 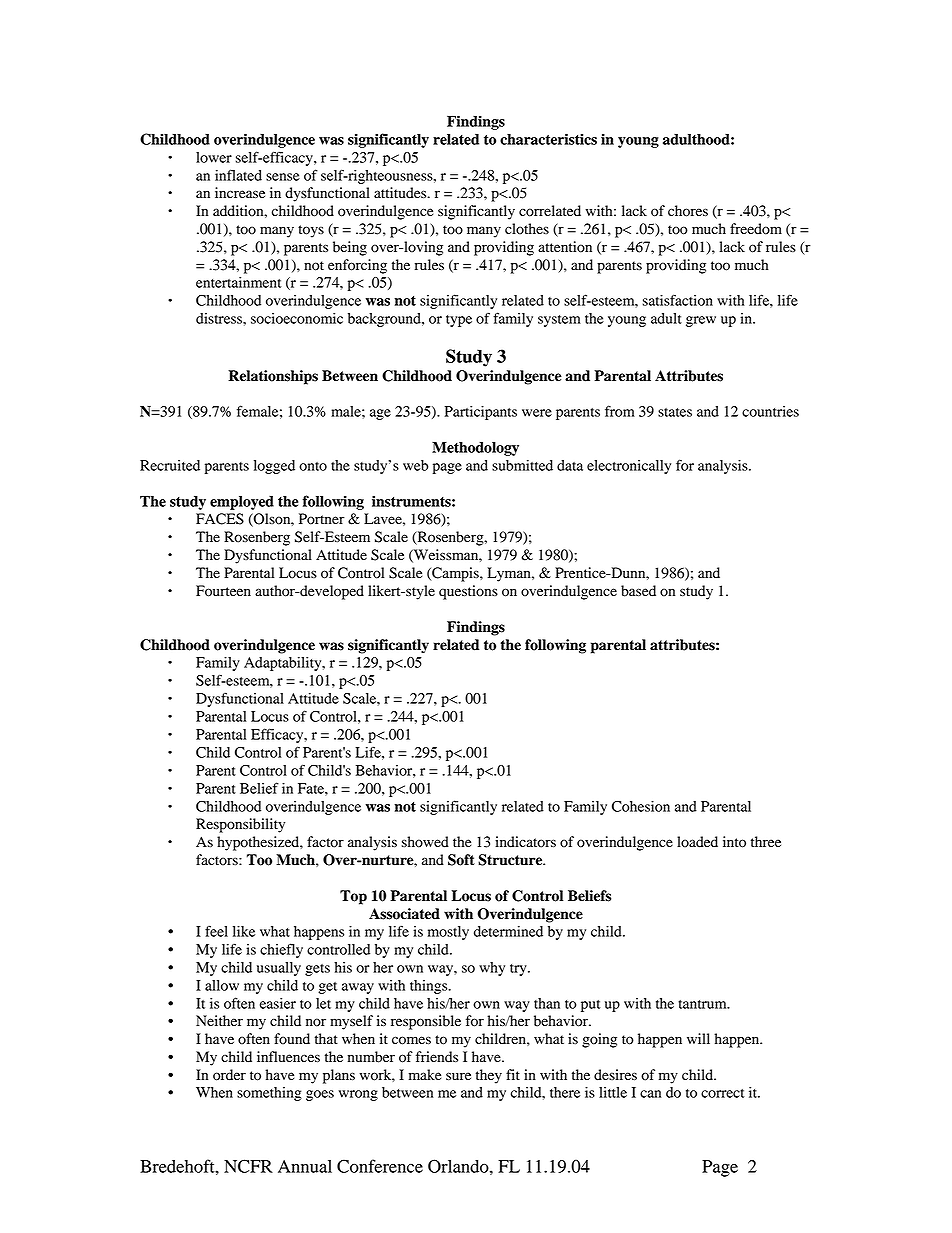 What do you see at coordinates (548, 139) in the image?
I see `characteristics` at bounding box center [548, 139].
